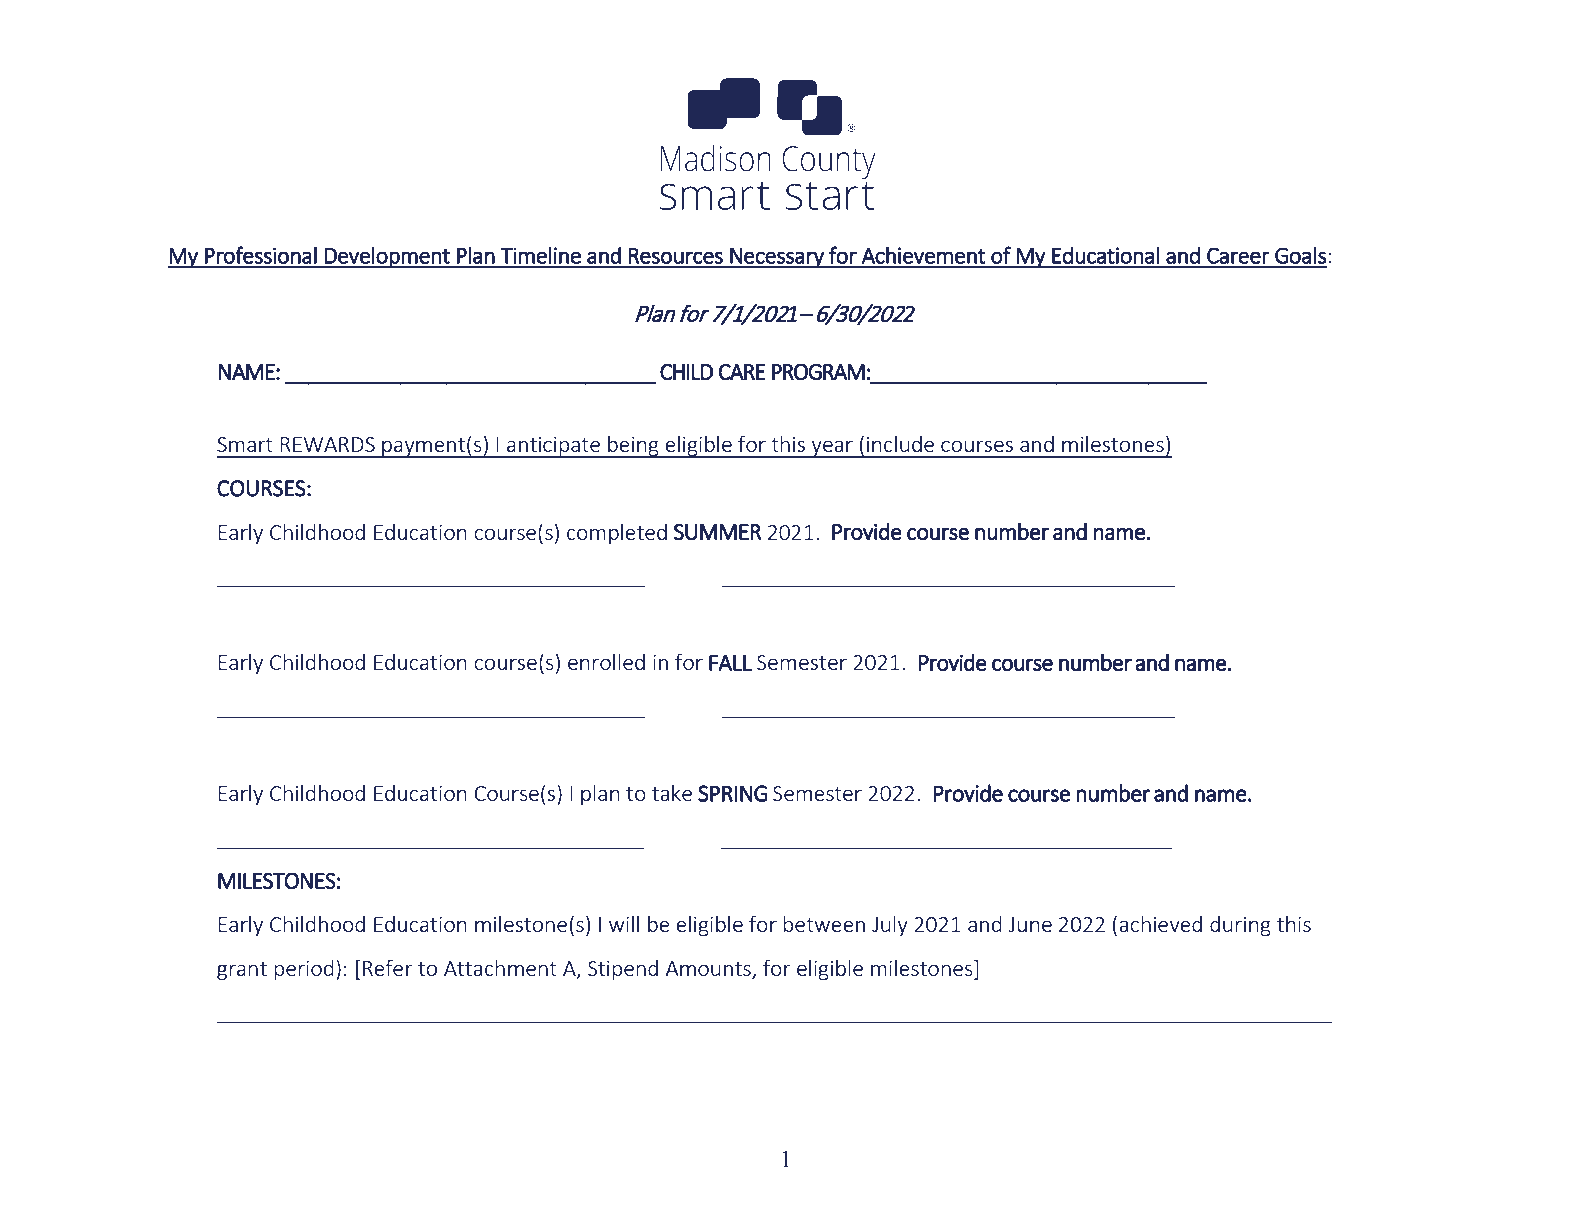  What do you see at coordinates (388, 967) in the image?
I see `Refer` at bounding box center [388, 967].
